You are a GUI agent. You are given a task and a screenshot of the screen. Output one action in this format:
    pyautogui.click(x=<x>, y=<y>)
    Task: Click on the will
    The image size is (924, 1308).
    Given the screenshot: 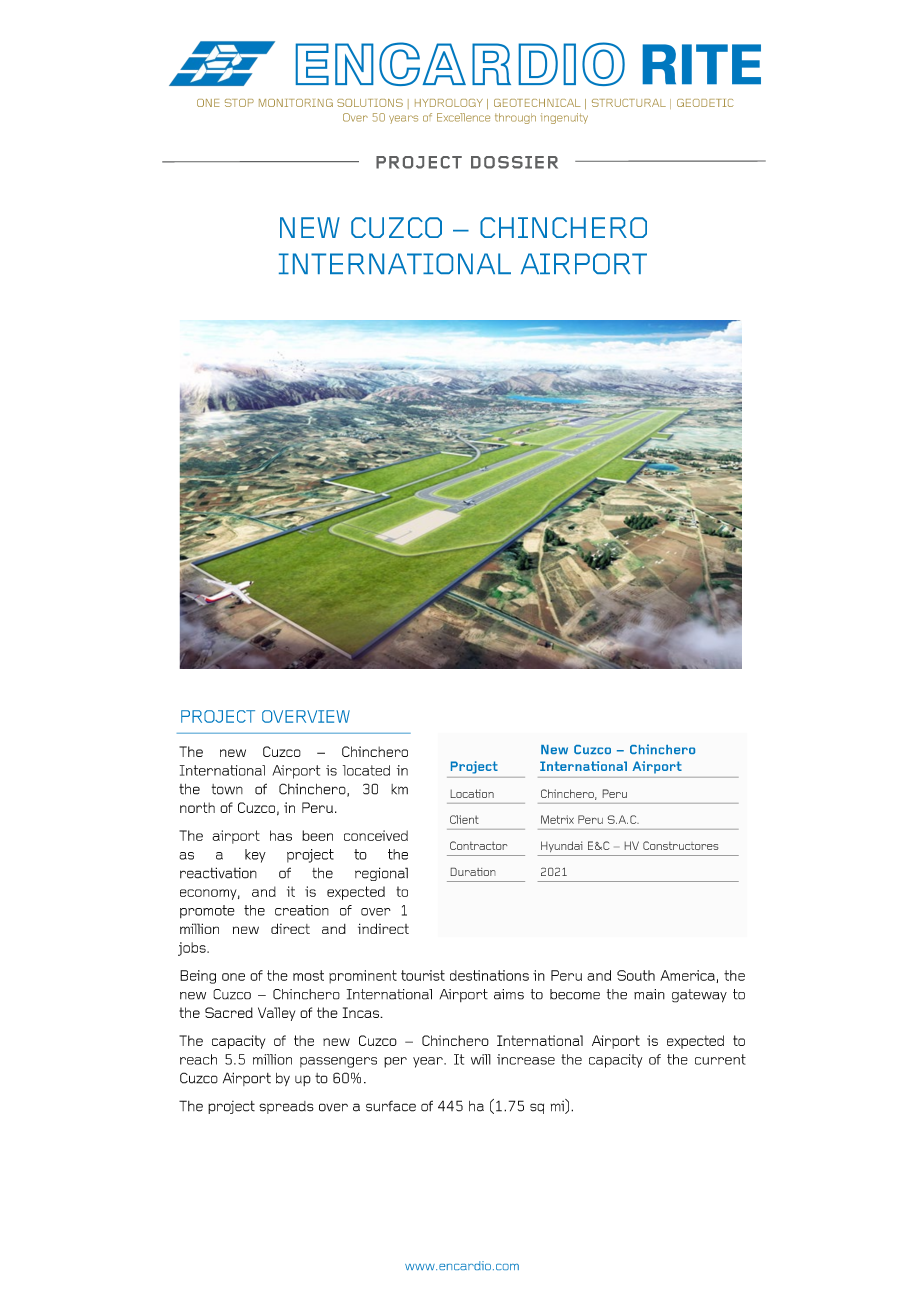 What is the action you would take?
    pyautogui.click(x=481, y=1059)
